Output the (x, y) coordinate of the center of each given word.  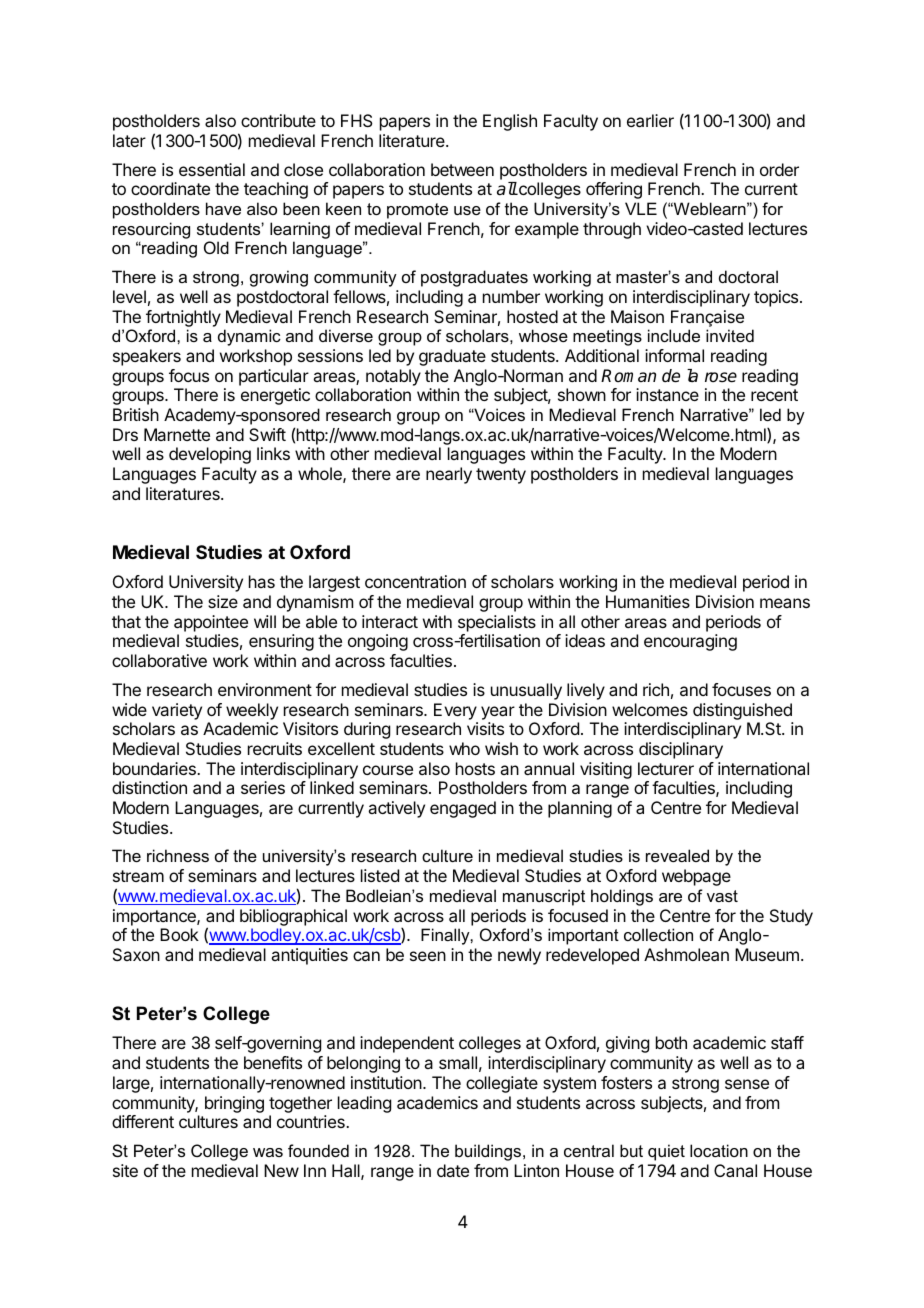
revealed (677, 855)
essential (212, 169)
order (779, 169)
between (462, 169)
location (719, 1150)
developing (210, 455)
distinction (149, 787)
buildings (489, 1152)
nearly (449, 475)
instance (667, 394)
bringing (234, 1104)
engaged (463, 809)
